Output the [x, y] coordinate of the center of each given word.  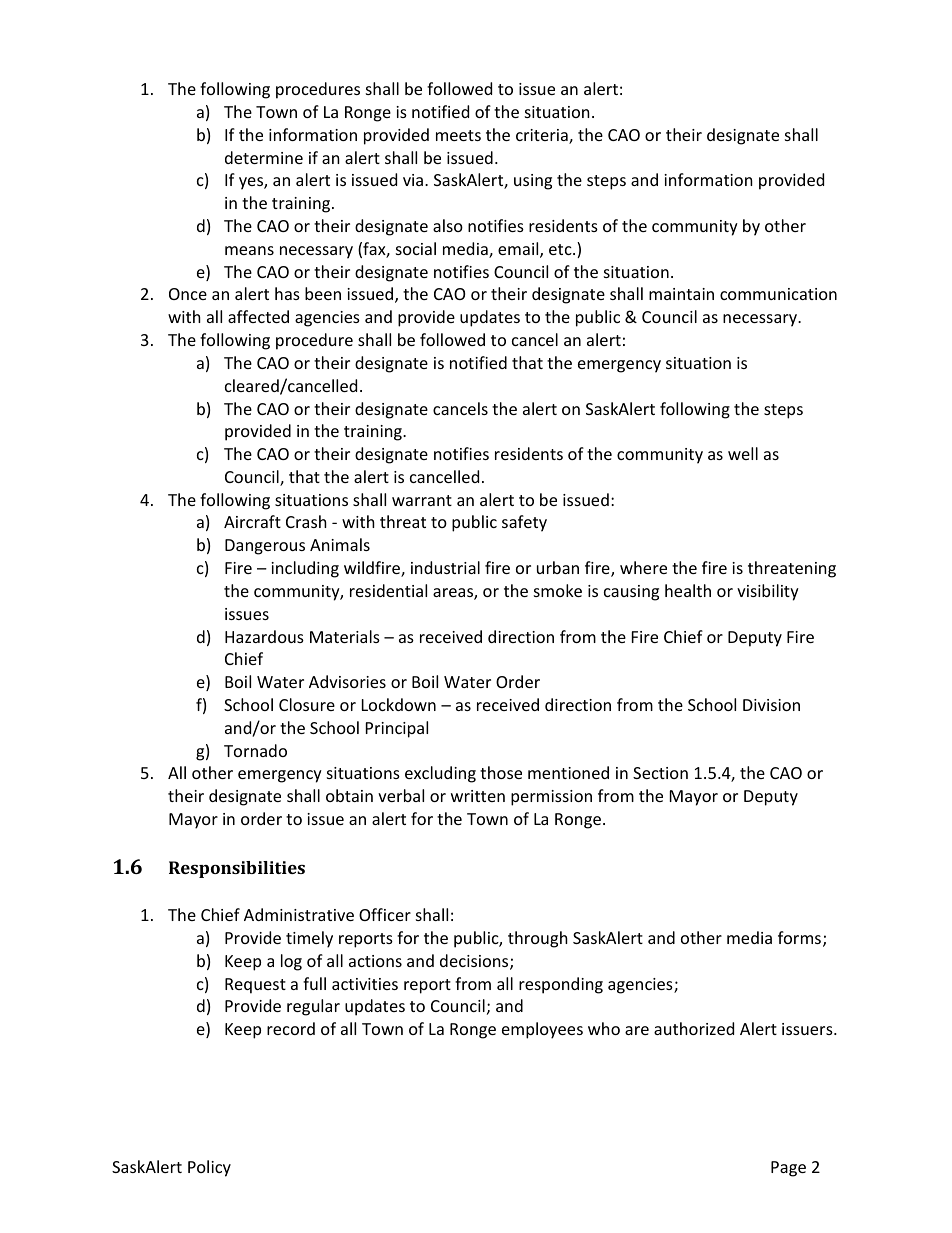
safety [524, 523]
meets [458, 135]
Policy [209, 1168]
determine [264, 157]
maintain [681, 294]
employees [542, 1030]
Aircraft [252, 521]
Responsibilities [237, 869]
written [478, 796]
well [743, 453]
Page [788, 1169]
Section [660, 773]
